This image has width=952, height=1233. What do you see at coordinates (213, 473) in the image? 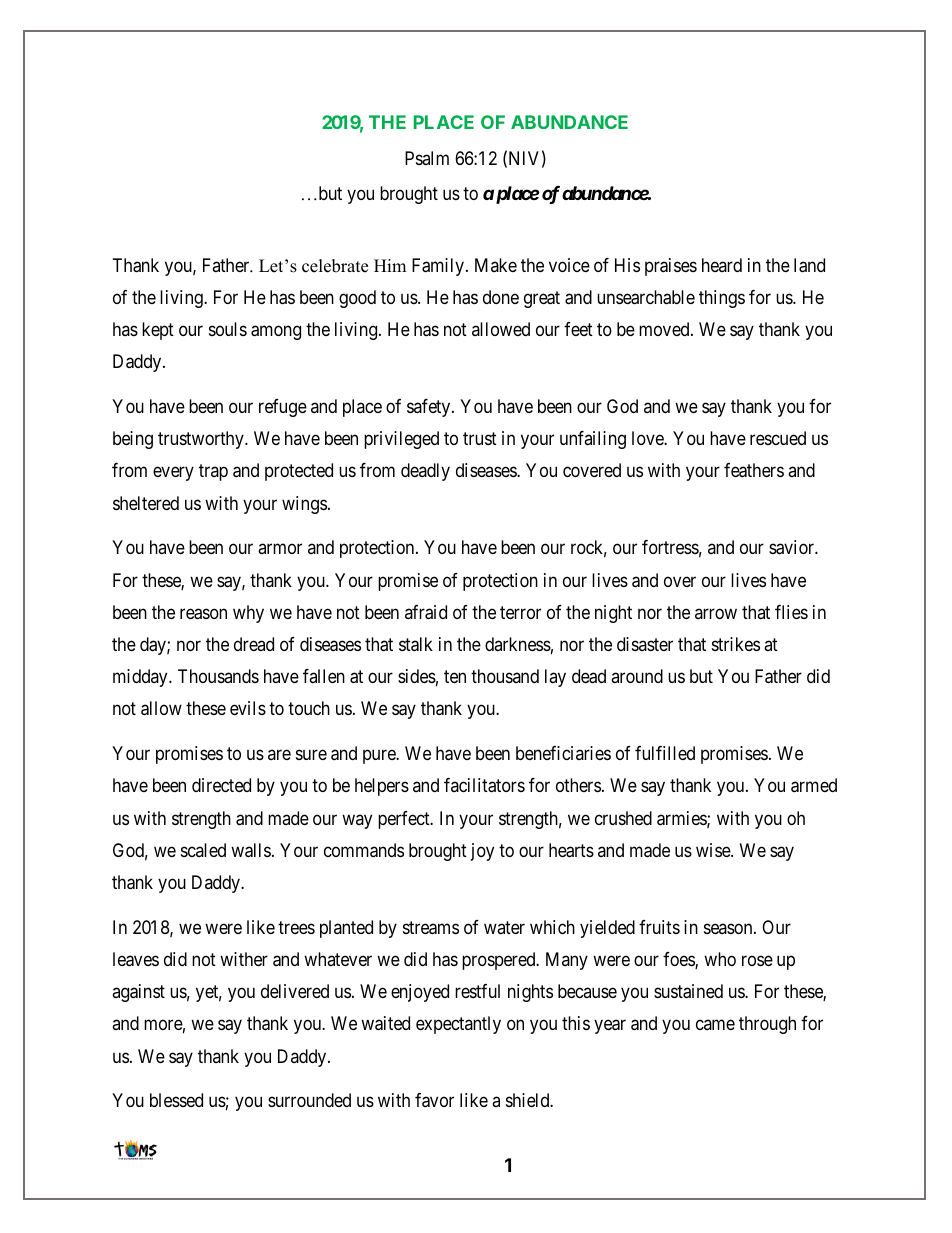
I see `trap` at bounding box center [213, 473].
